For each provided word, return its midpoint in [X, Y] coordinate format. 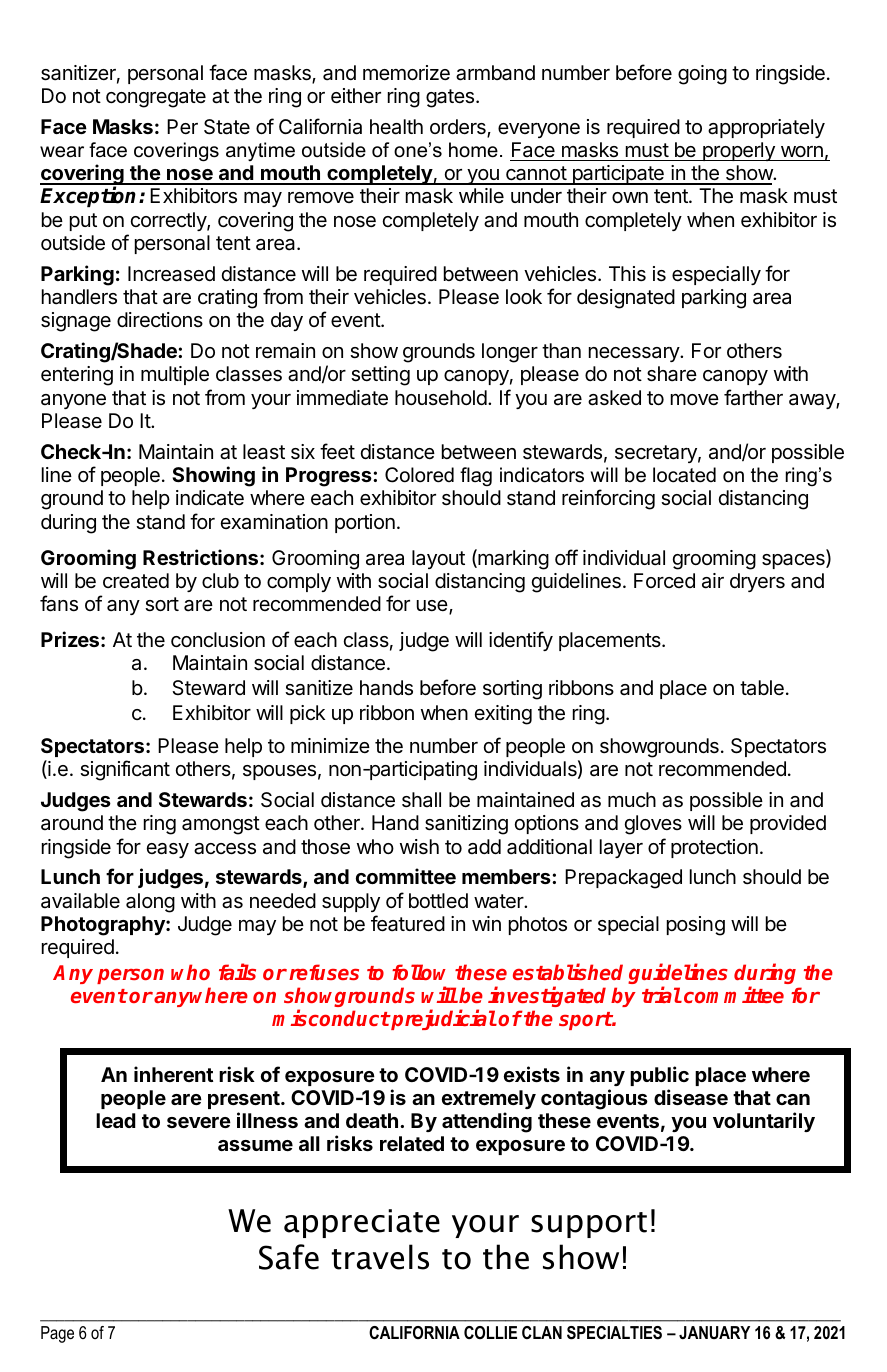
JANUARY [714, 1332]
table [762, 688]
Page [57, 1334]
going [702, 75]
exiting [503, 715]
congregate [156, 98]
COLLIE [490, 1332]
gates [450, 98]
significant [125, 770]
